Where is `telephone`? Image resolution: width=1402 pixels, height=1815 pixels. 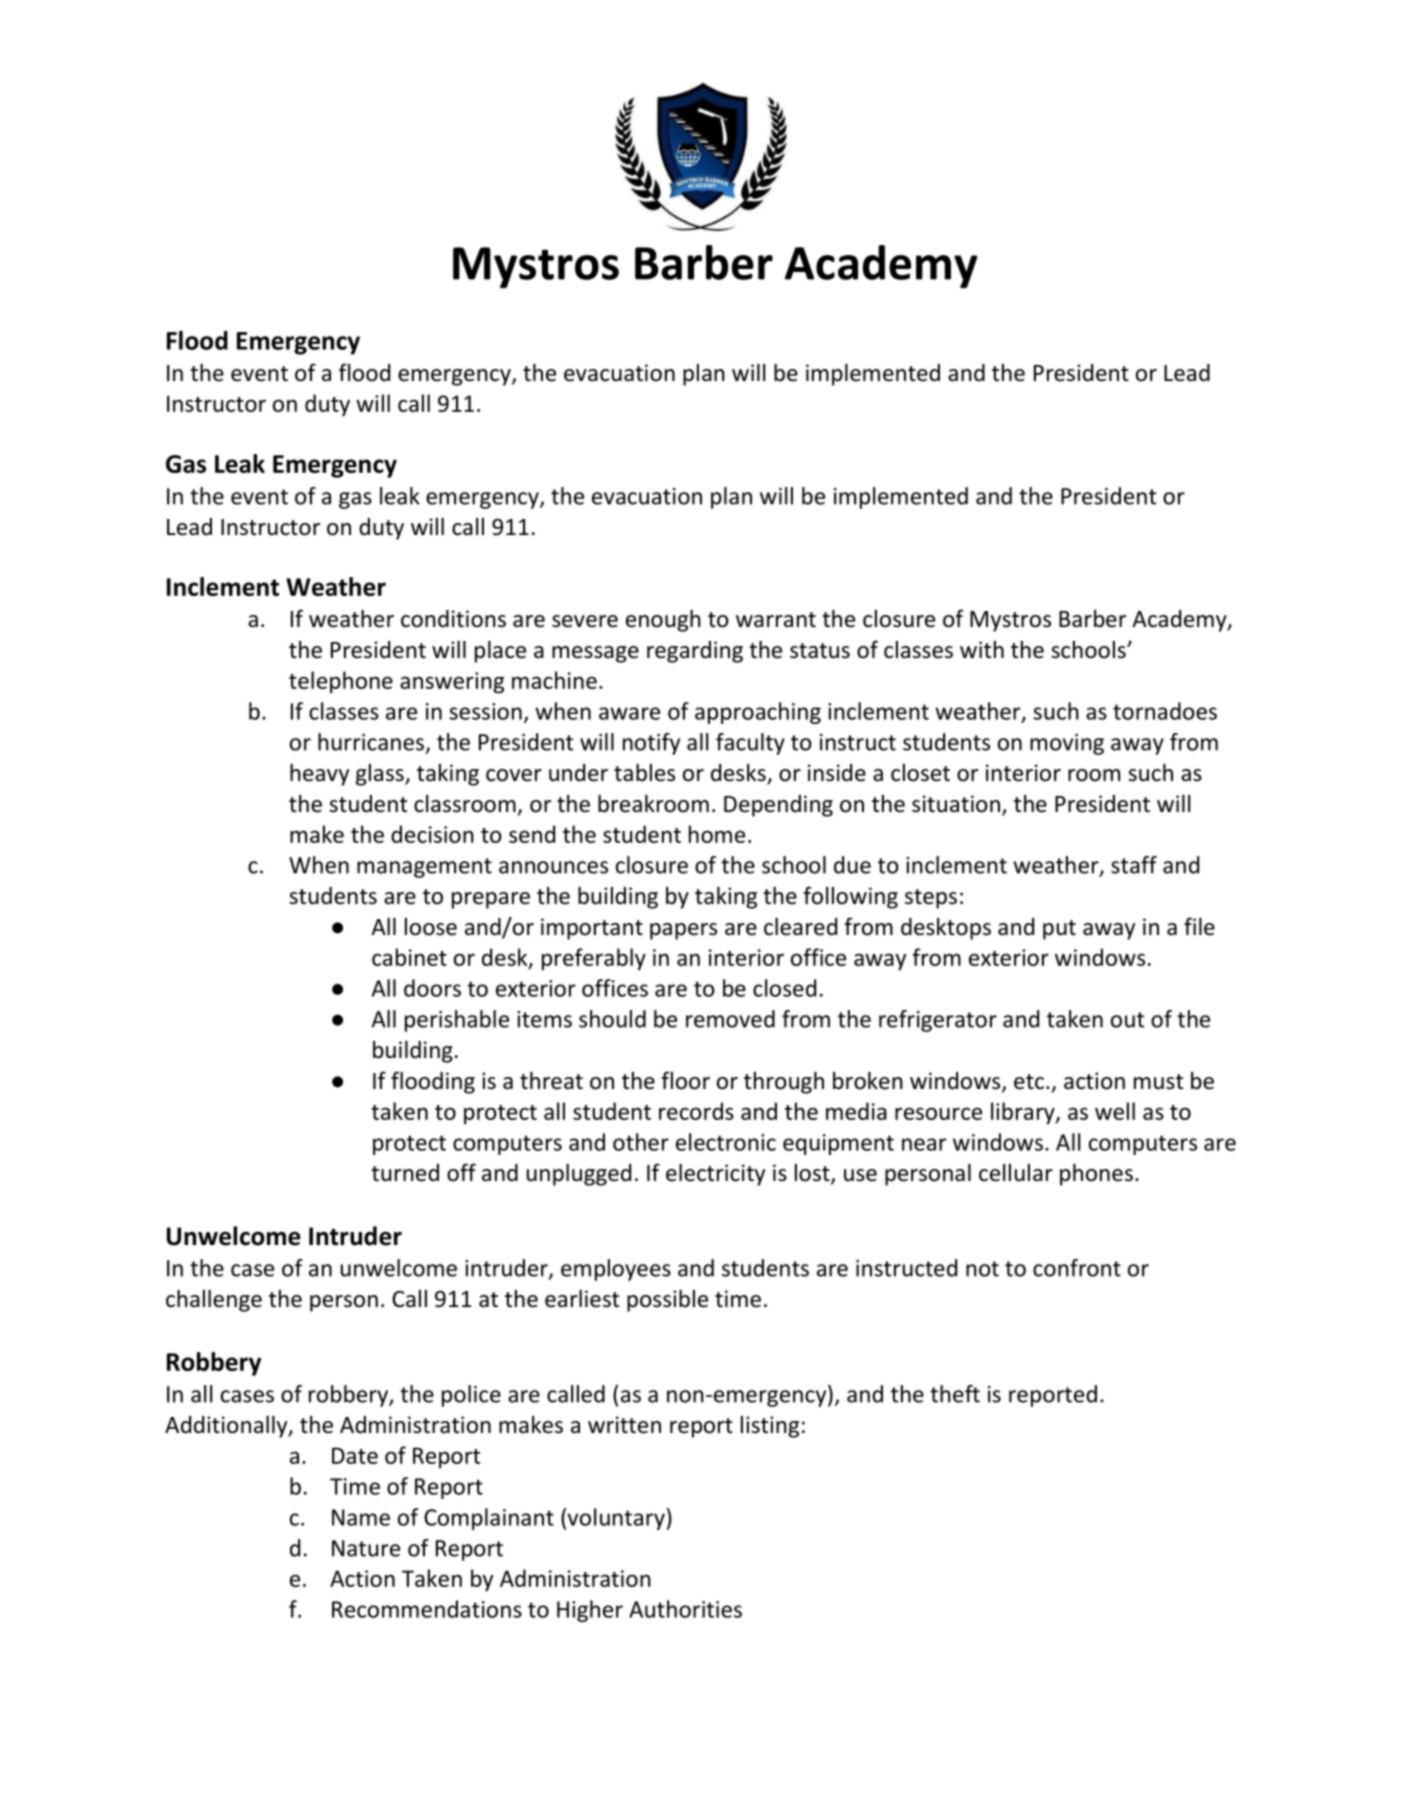
telephone is located at coordinates (341, 682).
